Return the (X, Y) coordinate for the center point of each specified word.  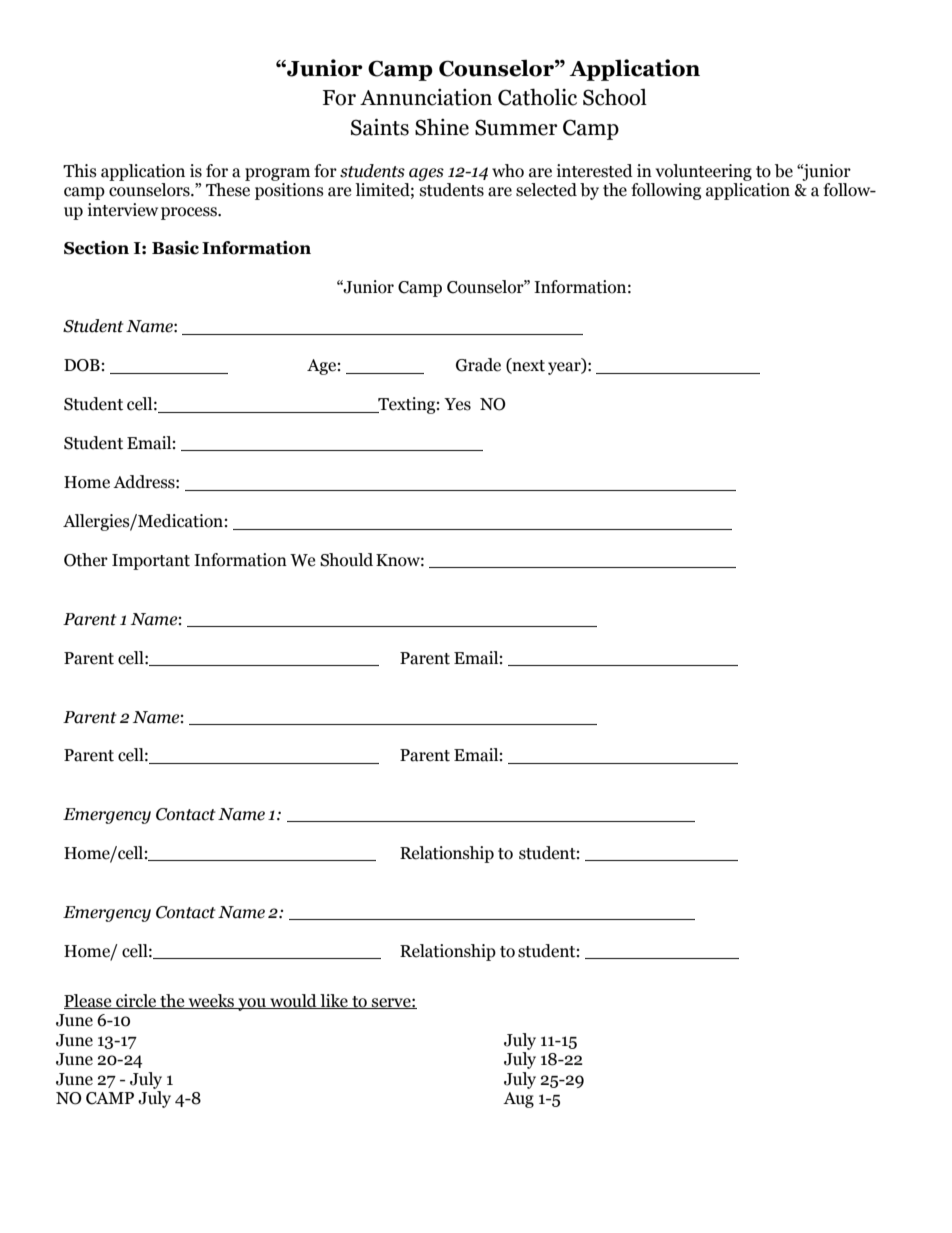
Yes (457, 404)
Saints (380, 127)
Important (151, 562)
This (80, 171)
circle (136, 1001)
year (565, 368)
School (615, 97)
